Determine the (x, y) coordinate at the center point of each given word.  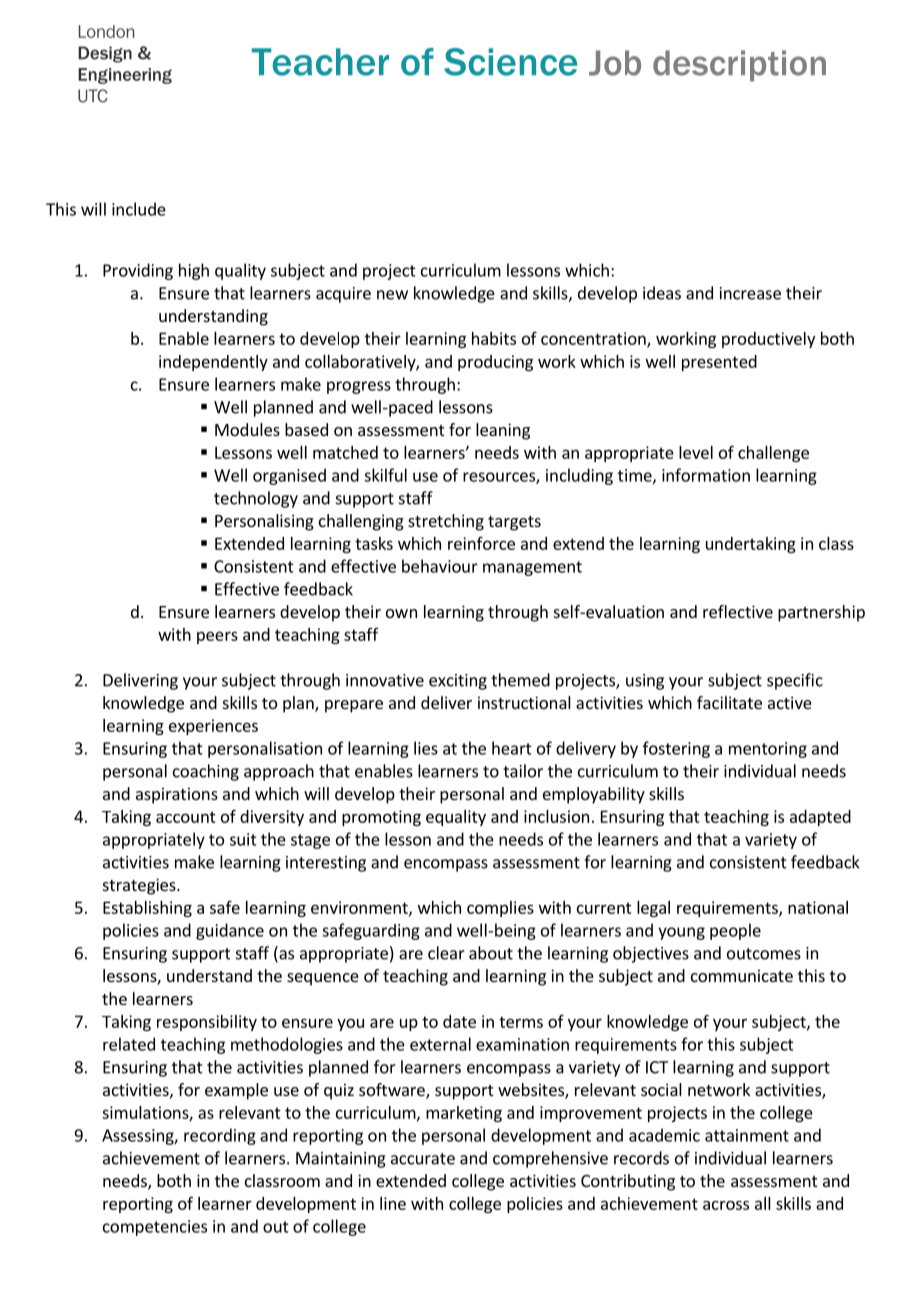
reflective (738, 611)
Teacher (320, 62)
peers (217, 637)
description (739, 66)
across (726, 1205)
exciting (458, 682)
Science (510, 62)
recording (220, 1136)
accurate (423, 1159)
